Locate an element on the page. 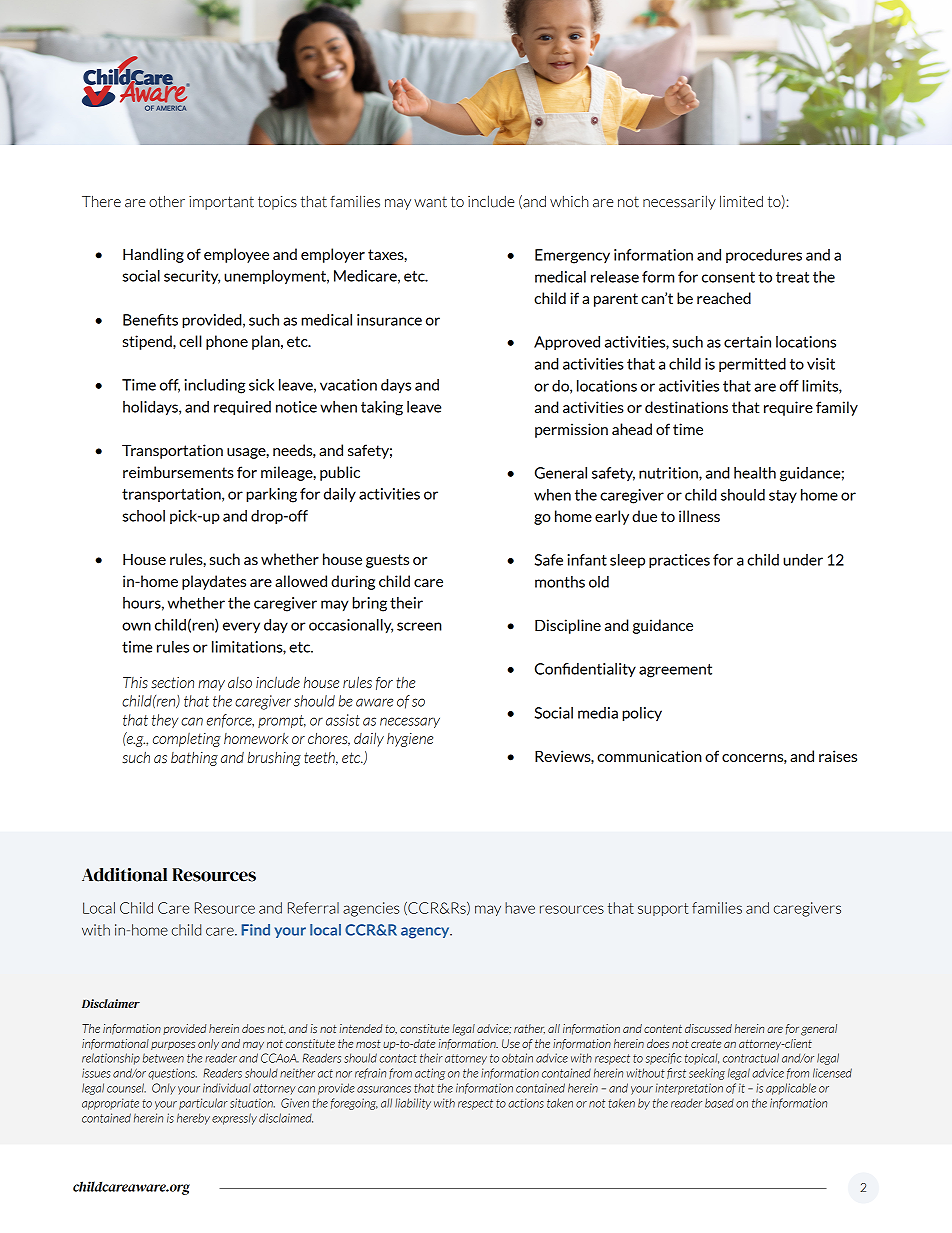  other is located at coordinates (167, 202).
